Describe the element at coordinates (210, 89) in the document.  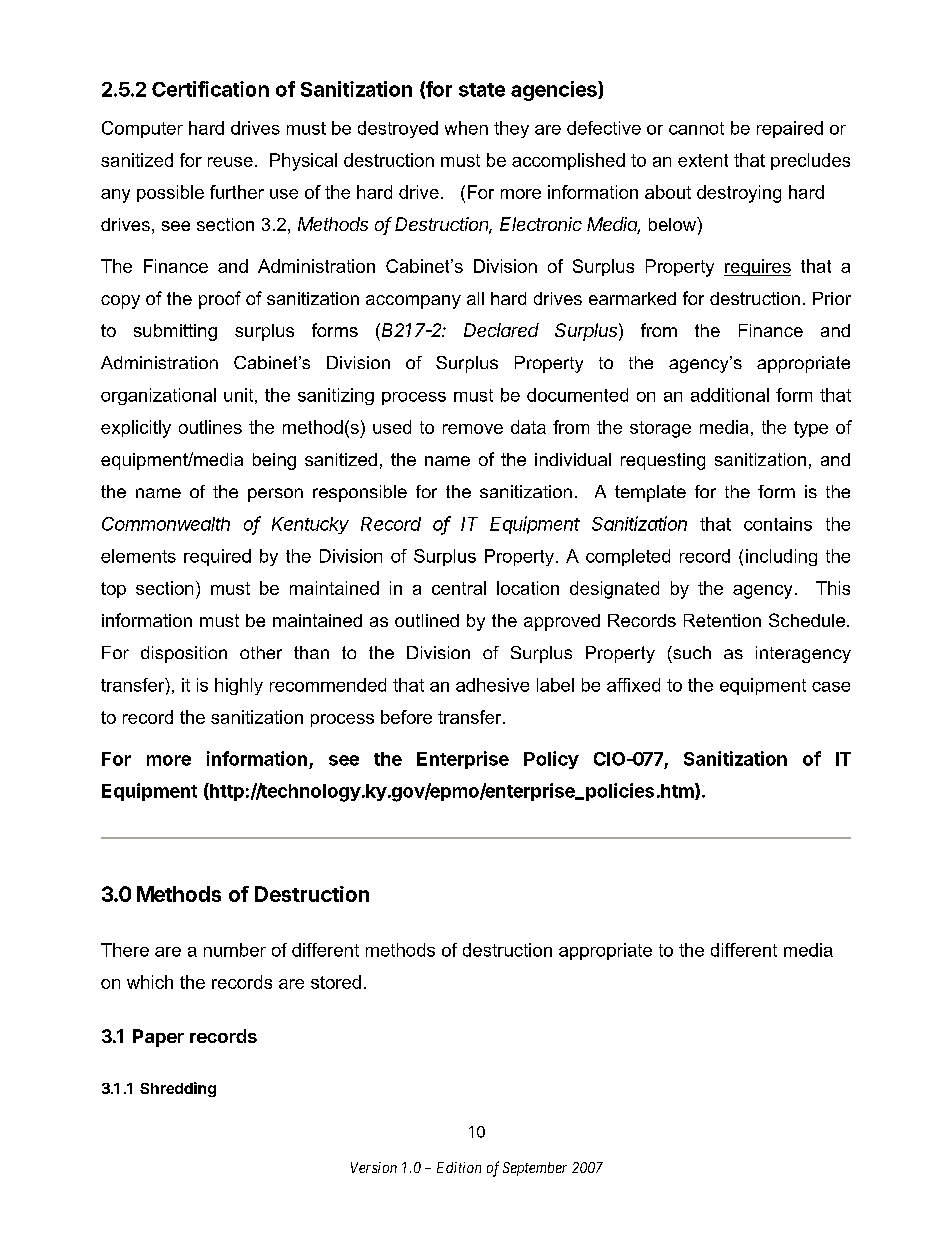
I see `Certification` at that location.
